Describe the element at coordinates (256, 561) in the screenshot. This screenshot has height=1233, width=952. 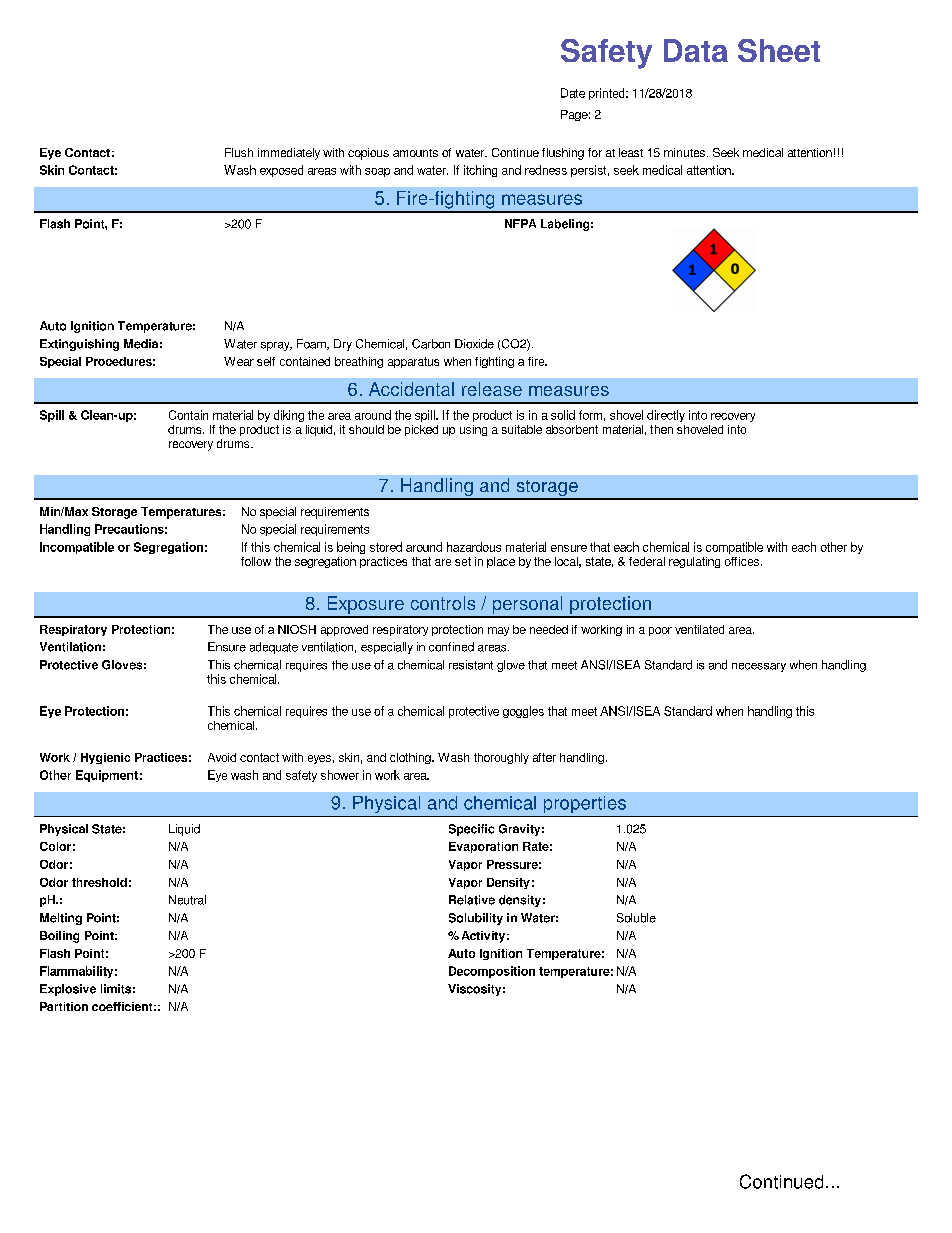
I see `follow` at that location.
